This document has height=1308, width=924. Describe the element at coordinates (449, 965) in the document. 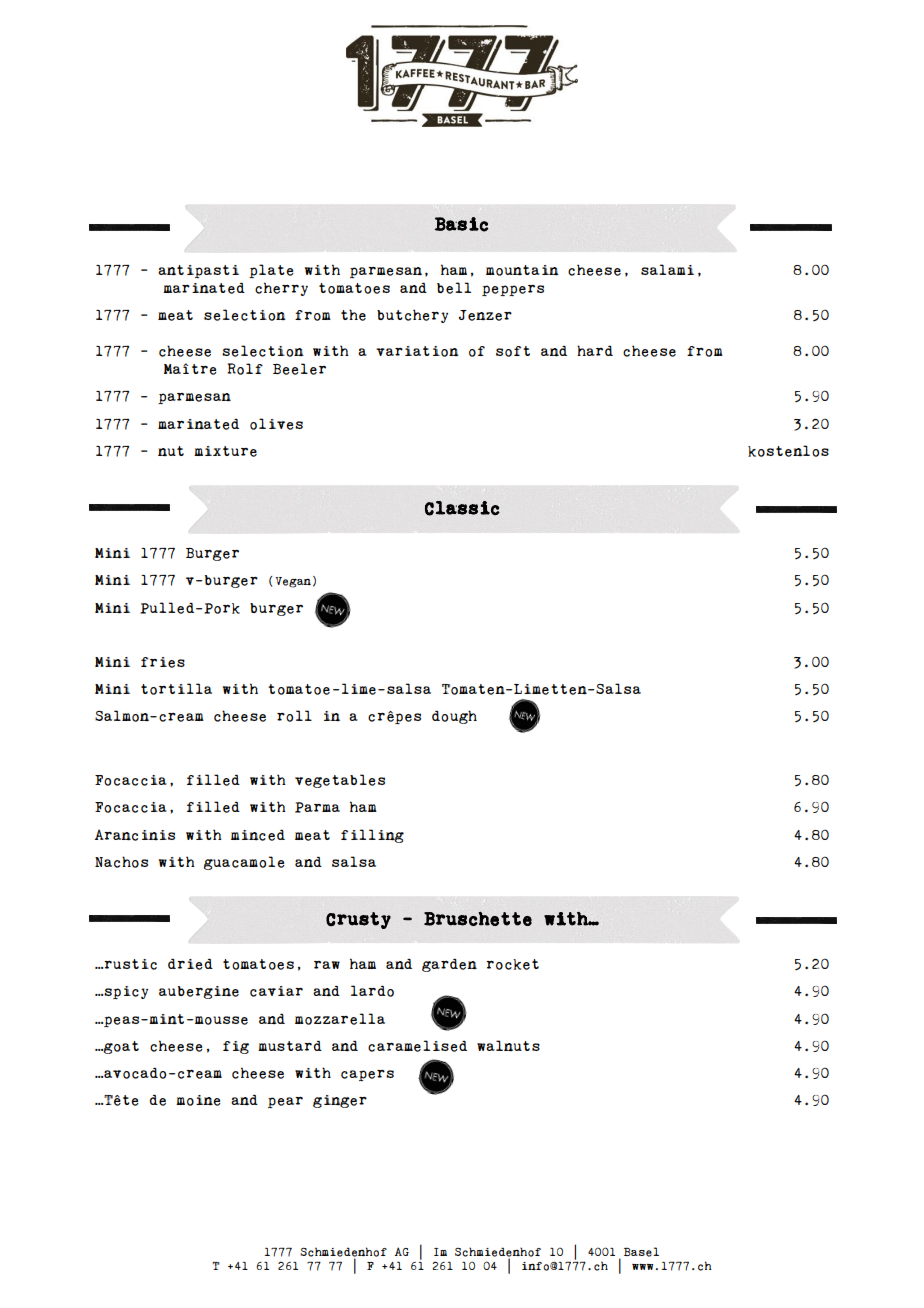

I see `garden` at that location.
